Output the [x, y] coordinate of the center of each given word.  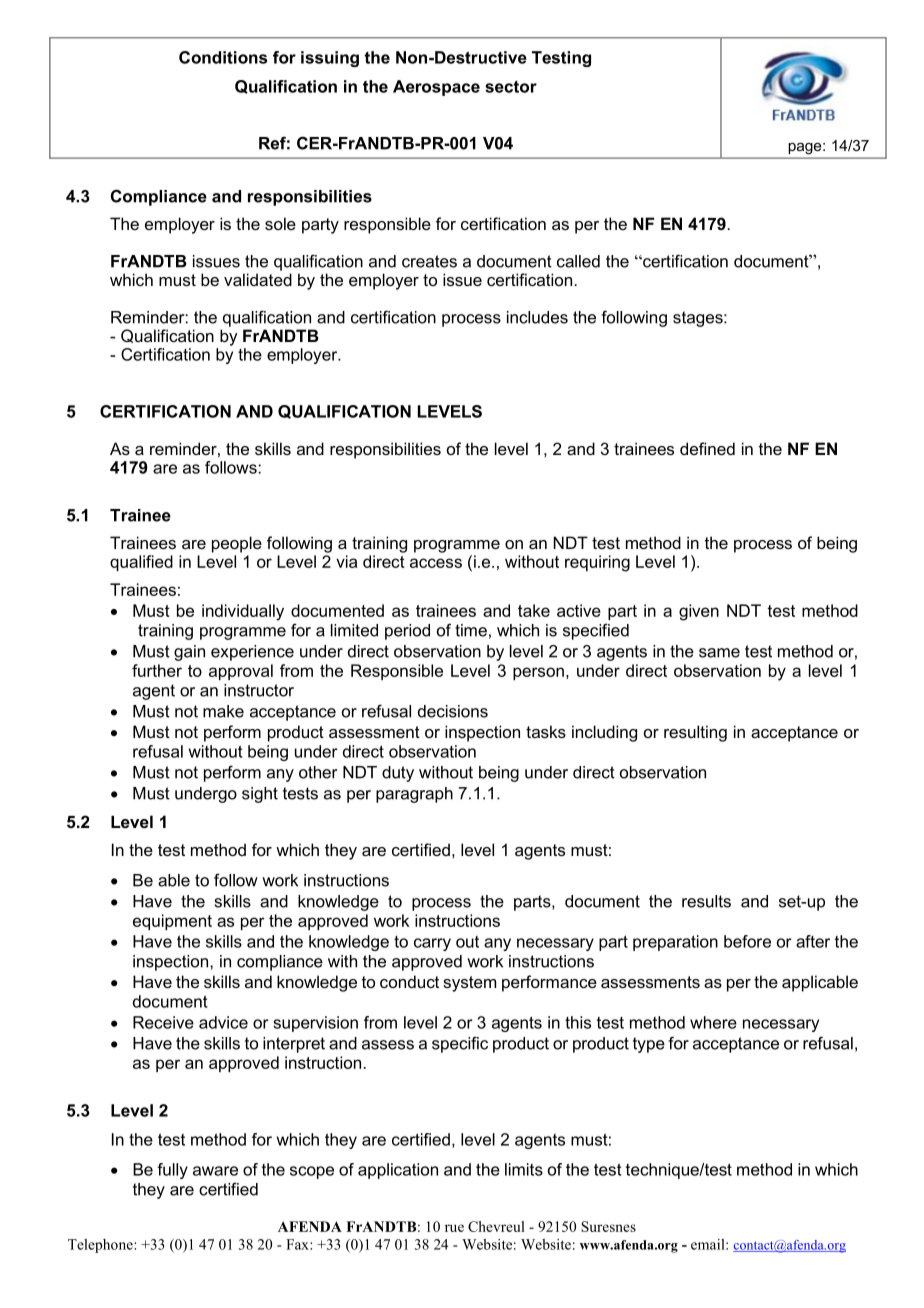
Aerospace [436, 88]
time [471, 630]
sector [511, 87]
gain [189, 653]
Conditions [223, 57]
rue [454, 1228]
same [719, 653]
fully [172, 1171]
